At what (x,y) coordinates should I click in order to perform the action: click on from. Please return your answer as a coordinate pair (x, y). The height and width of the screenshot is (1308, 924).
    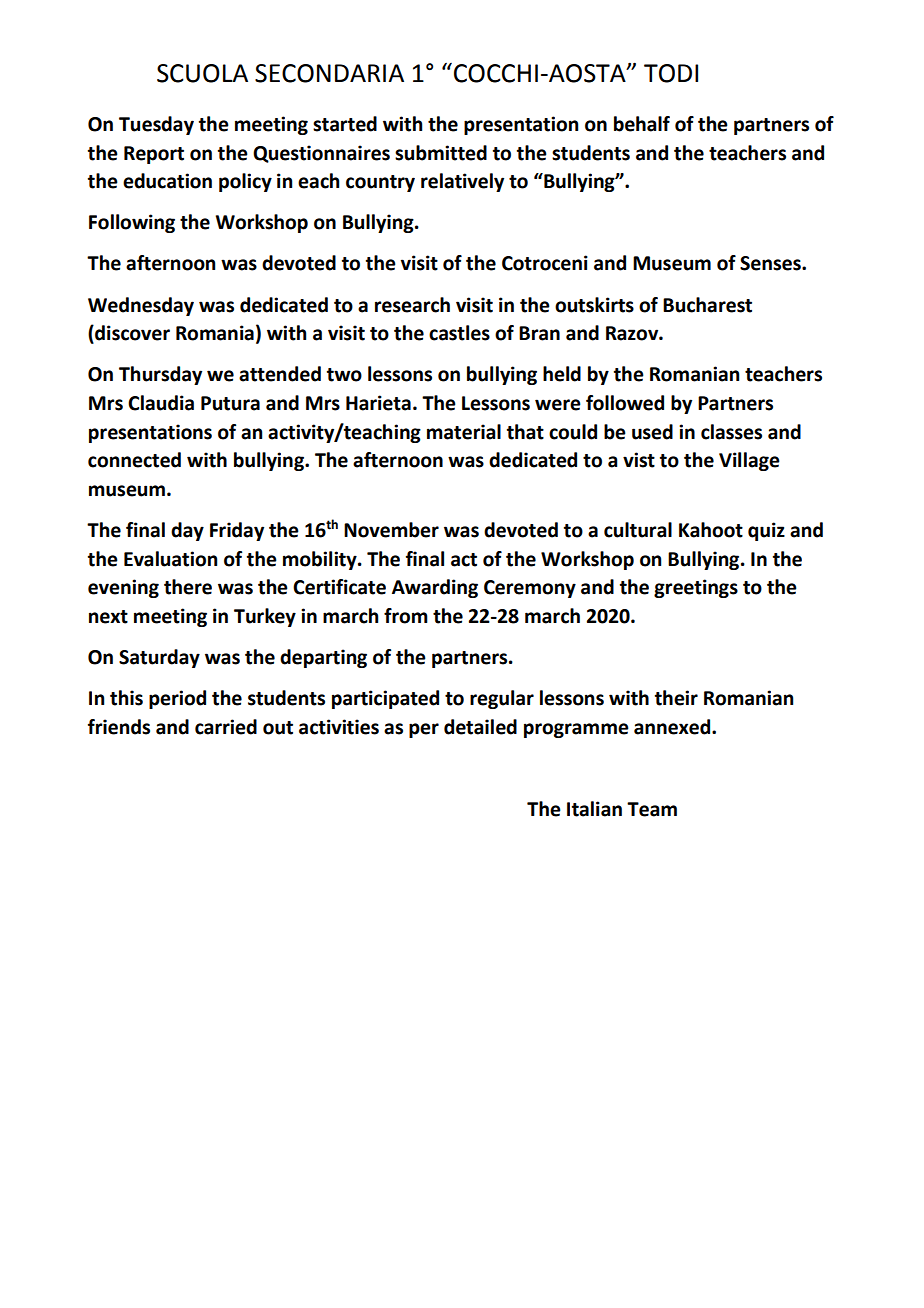
    Looking at the image, I should click on (406, 616).
